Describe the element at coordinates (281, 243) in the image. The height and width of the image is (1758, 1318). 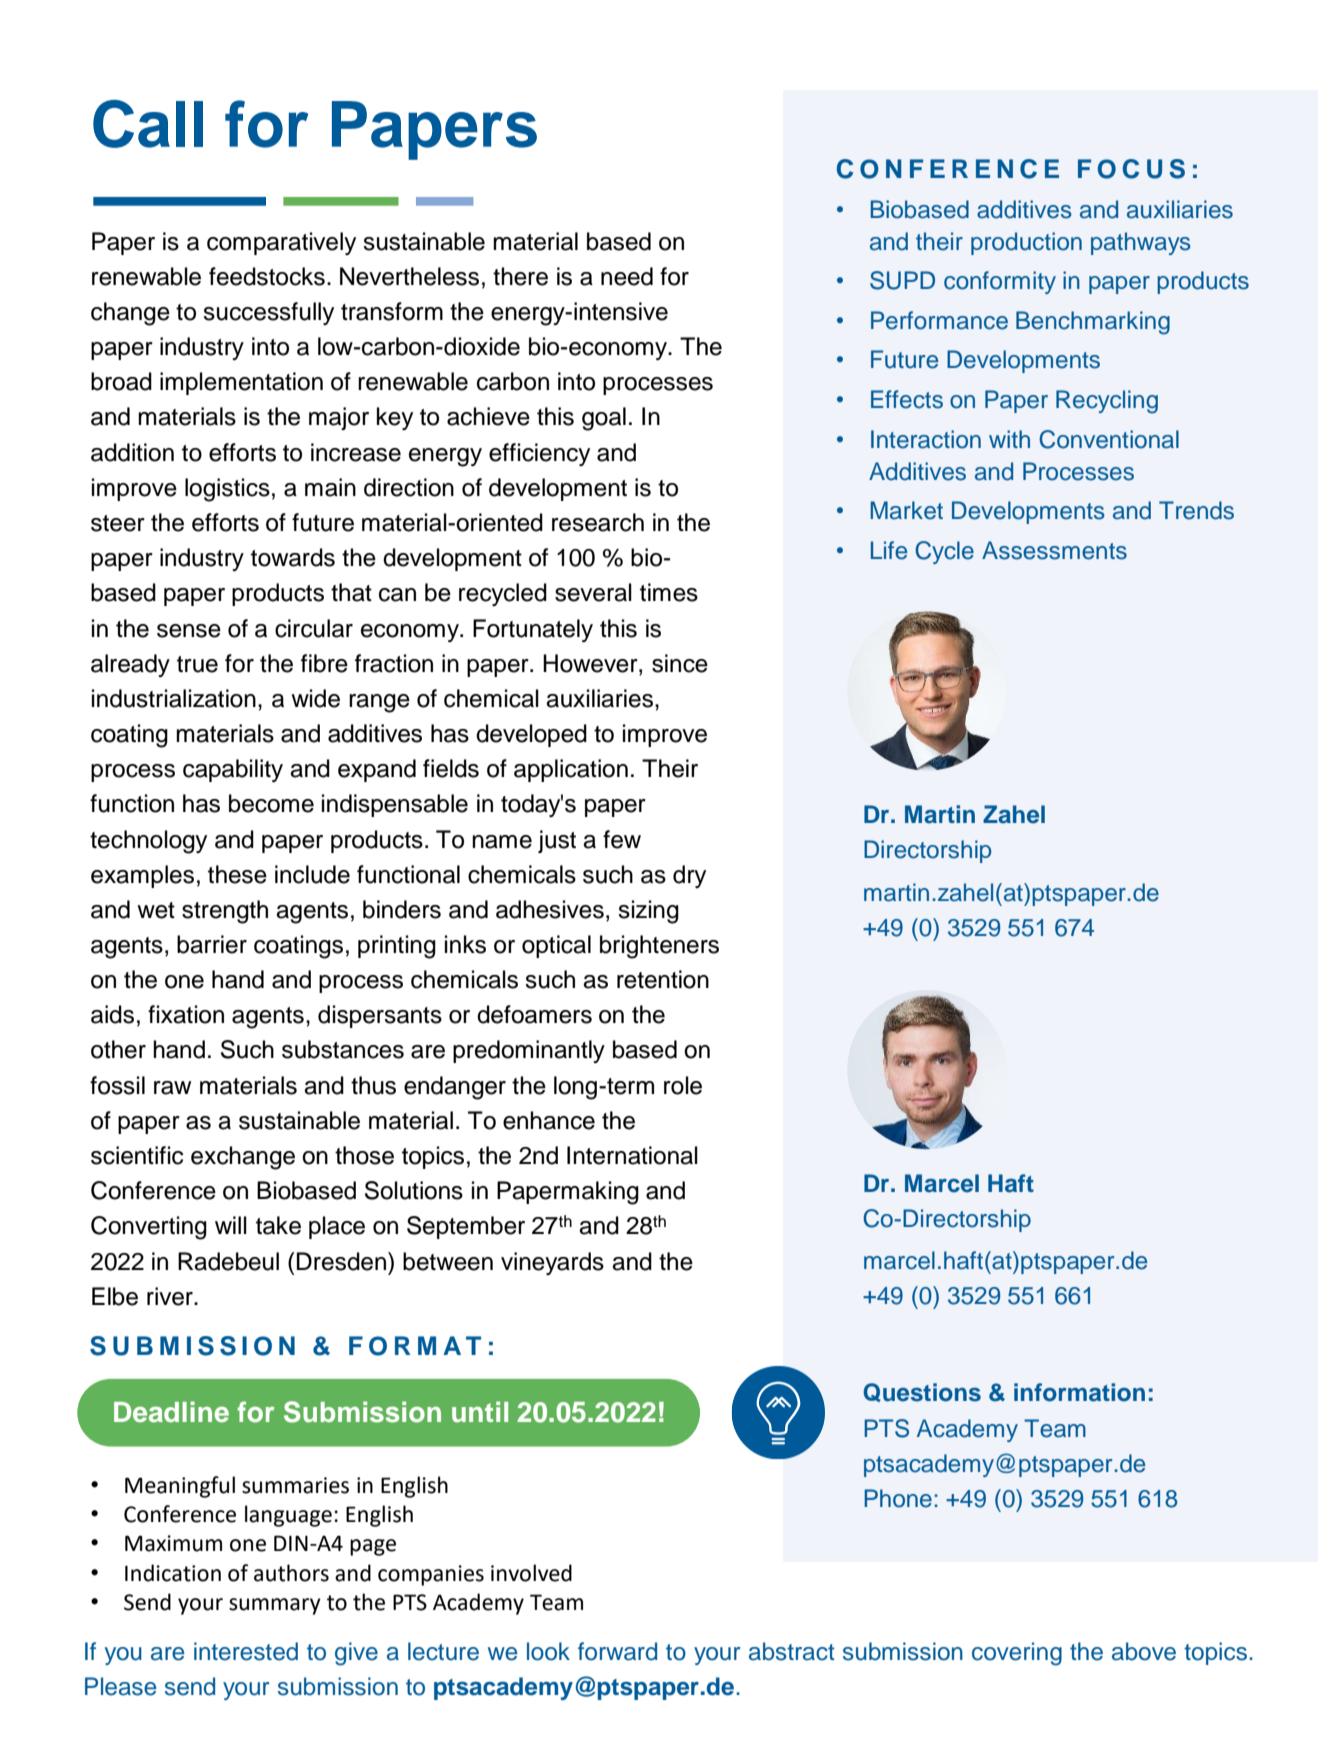
I see `comparatively` at that location.
